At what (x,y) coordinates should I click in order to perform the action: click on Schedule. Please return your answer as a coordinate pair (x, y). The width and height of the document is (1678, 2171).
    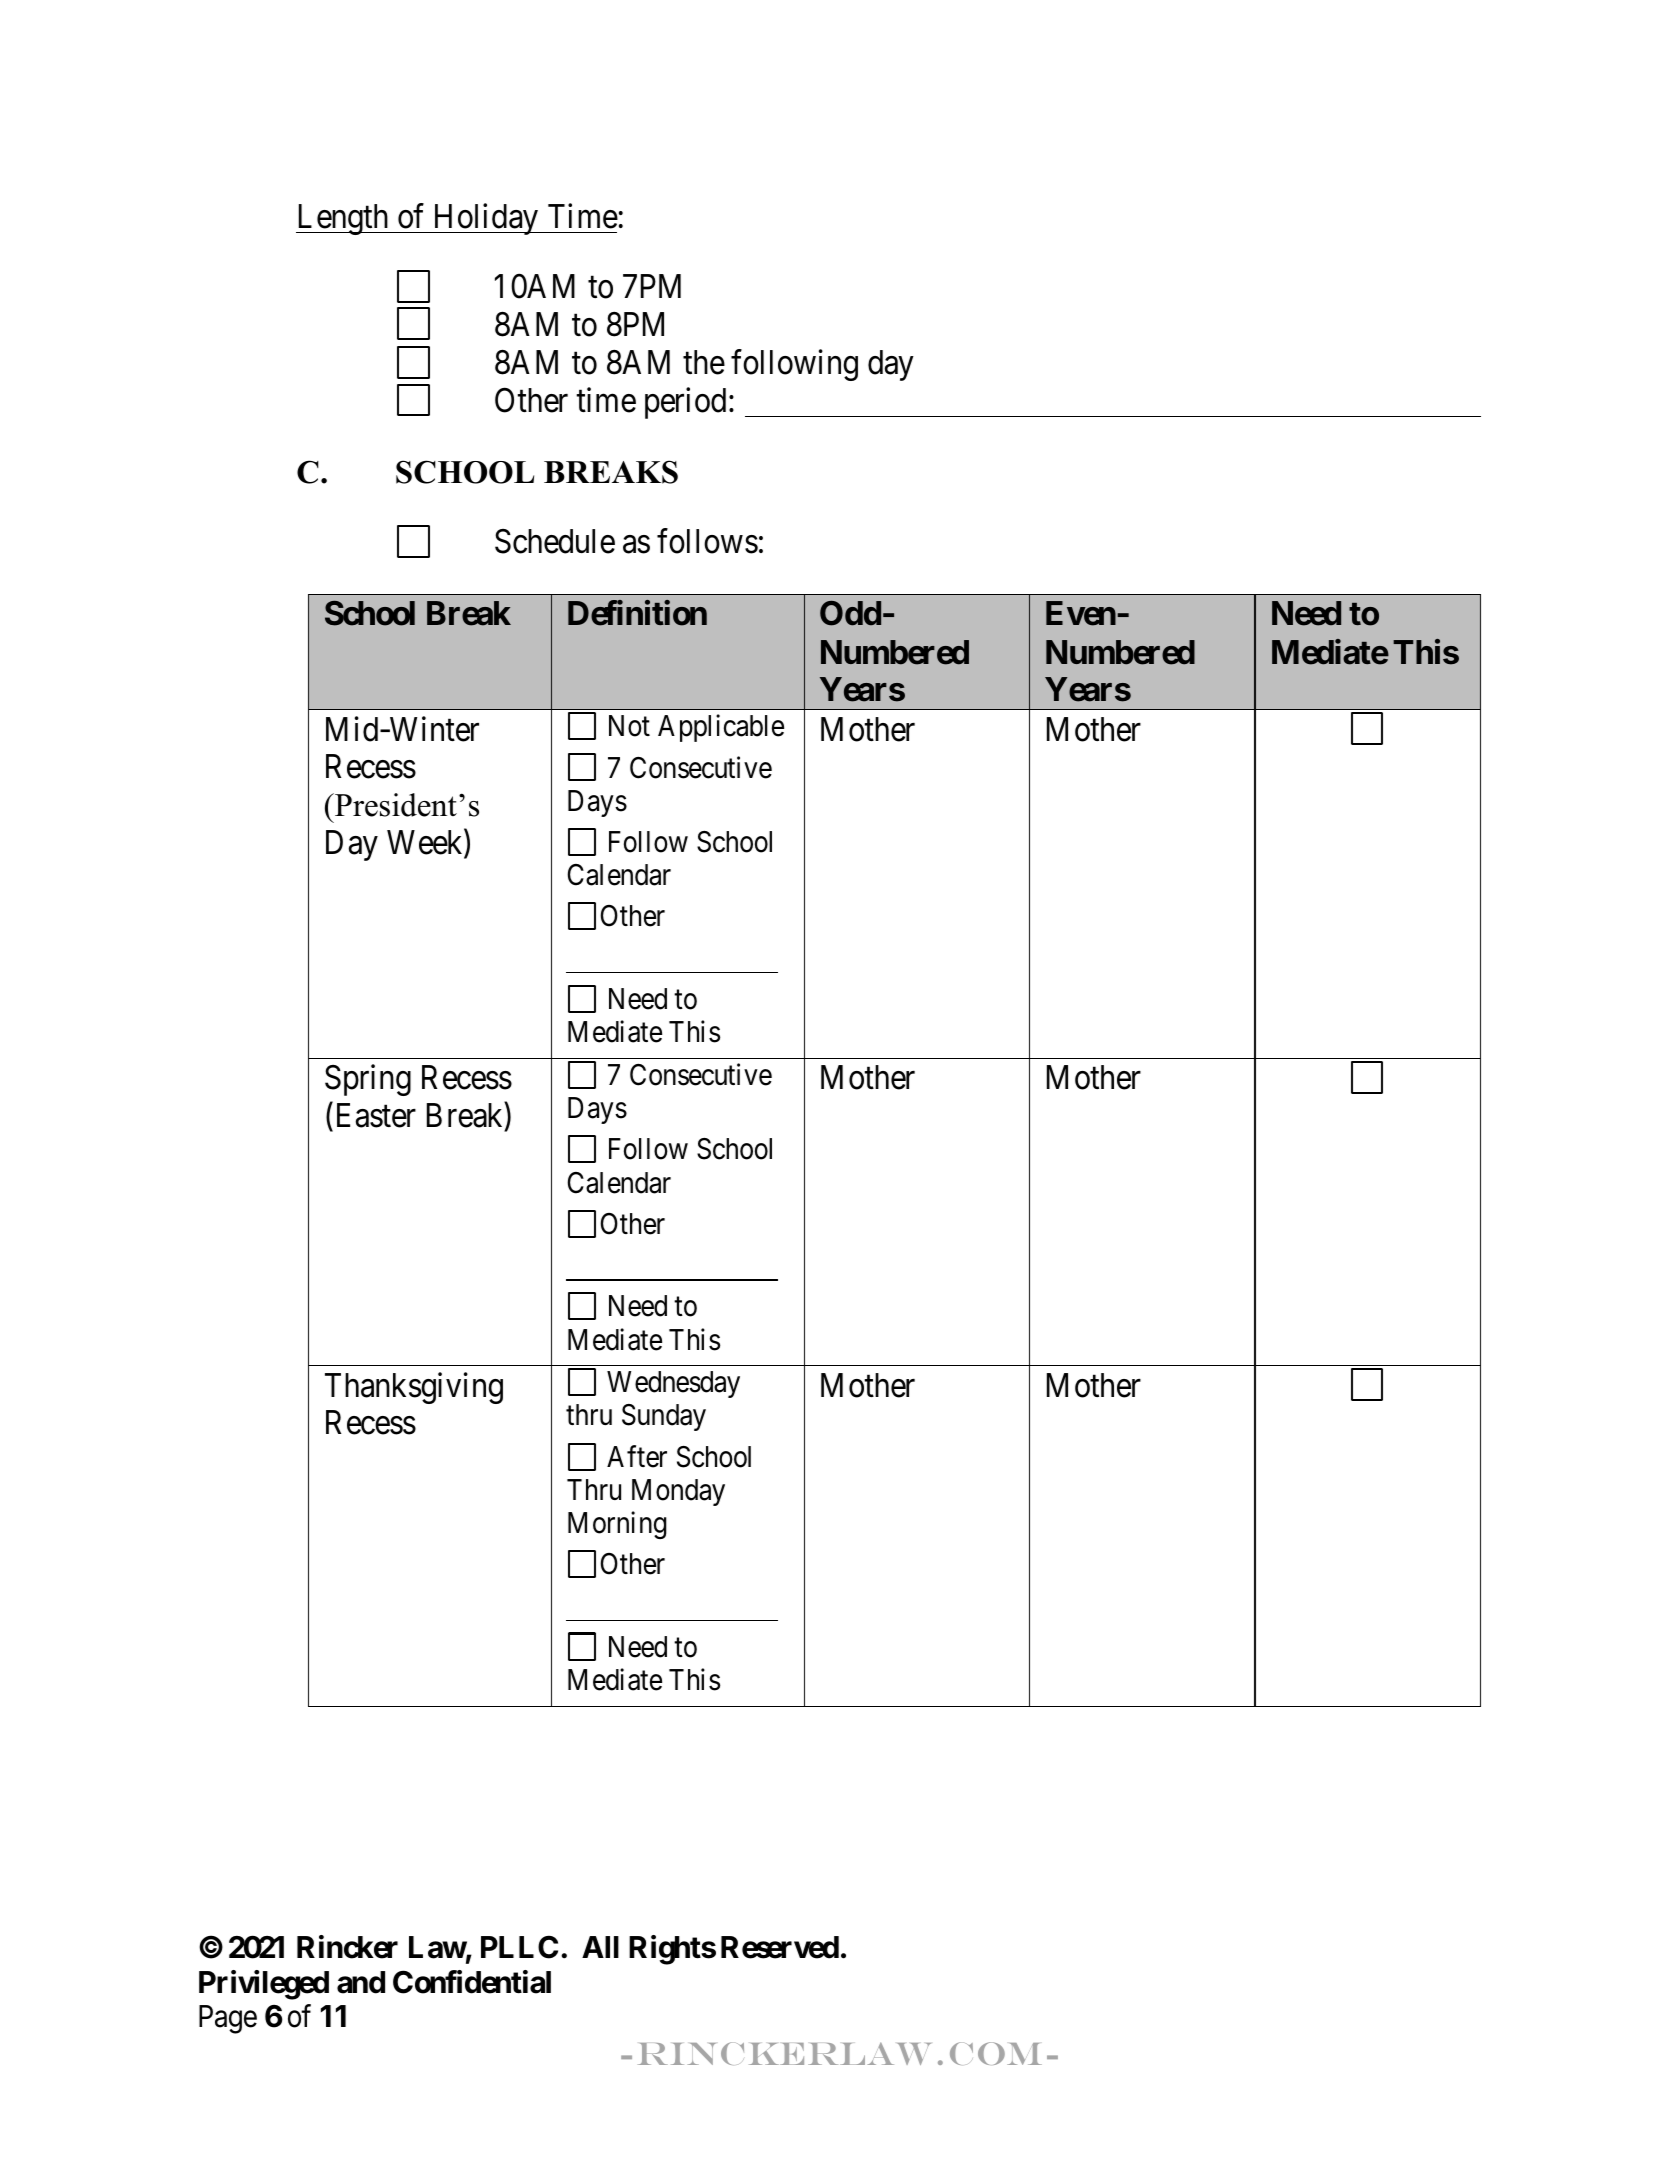
    Looking at the image, I should click on (555, 541).
